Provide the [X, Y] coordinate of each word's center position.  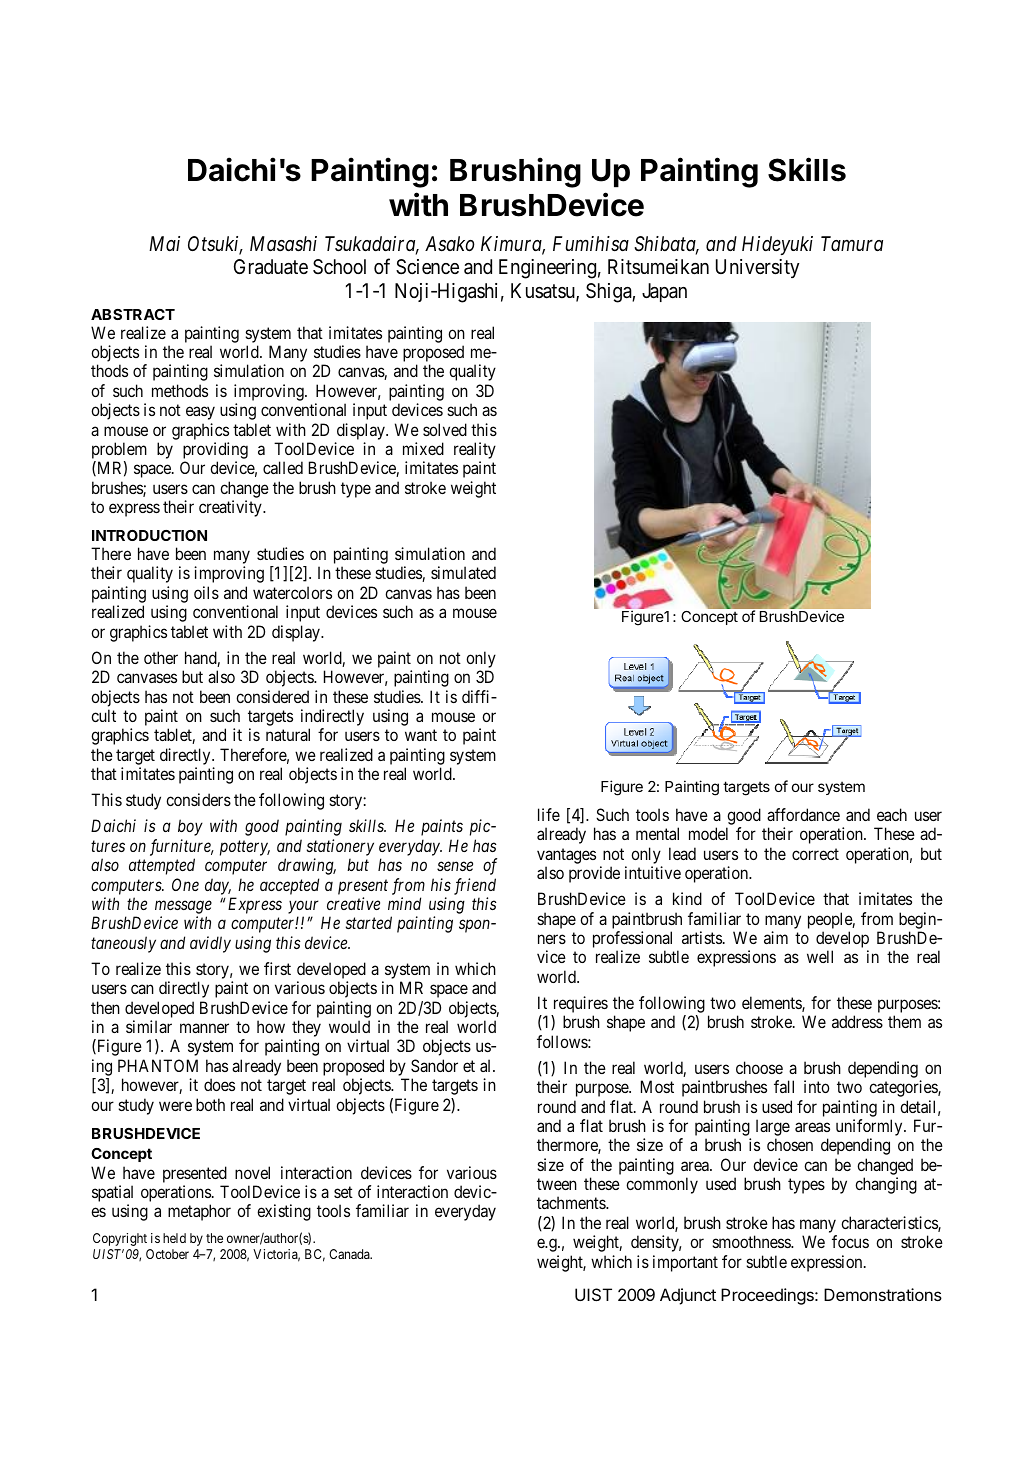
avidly [210, 944]
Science [427, 267]
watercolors [292, 592]
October [167, 1254]
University [758, 268]
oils [206, 592]
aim [776, 937]
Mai [164, 243]
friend [475, 886]
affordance [803, 814]
